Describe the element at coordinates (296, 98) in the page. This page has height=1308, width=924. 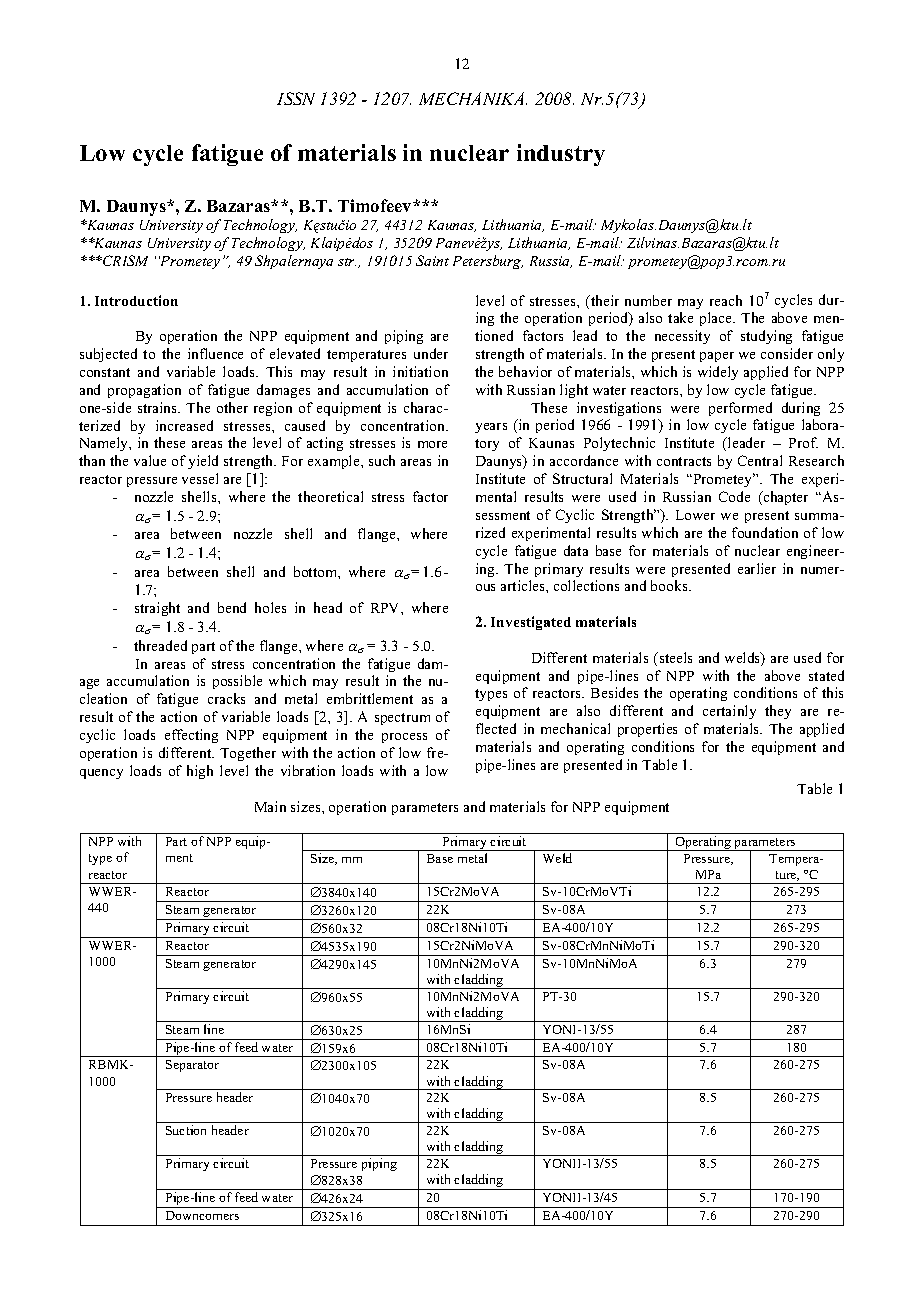
I see `ISSN` at that location.
